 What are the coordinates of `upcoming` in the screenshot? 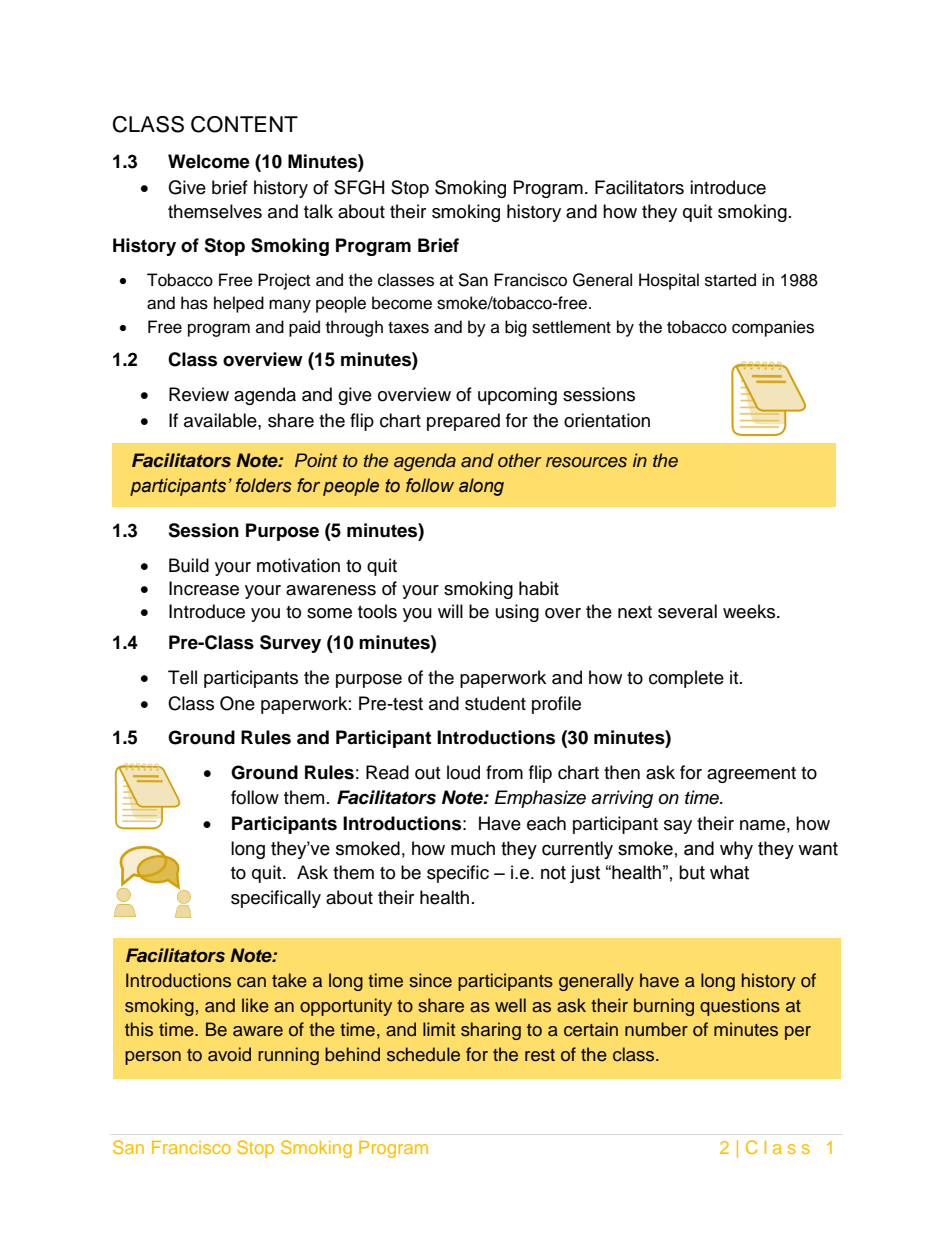 It's located at (517, 396).
